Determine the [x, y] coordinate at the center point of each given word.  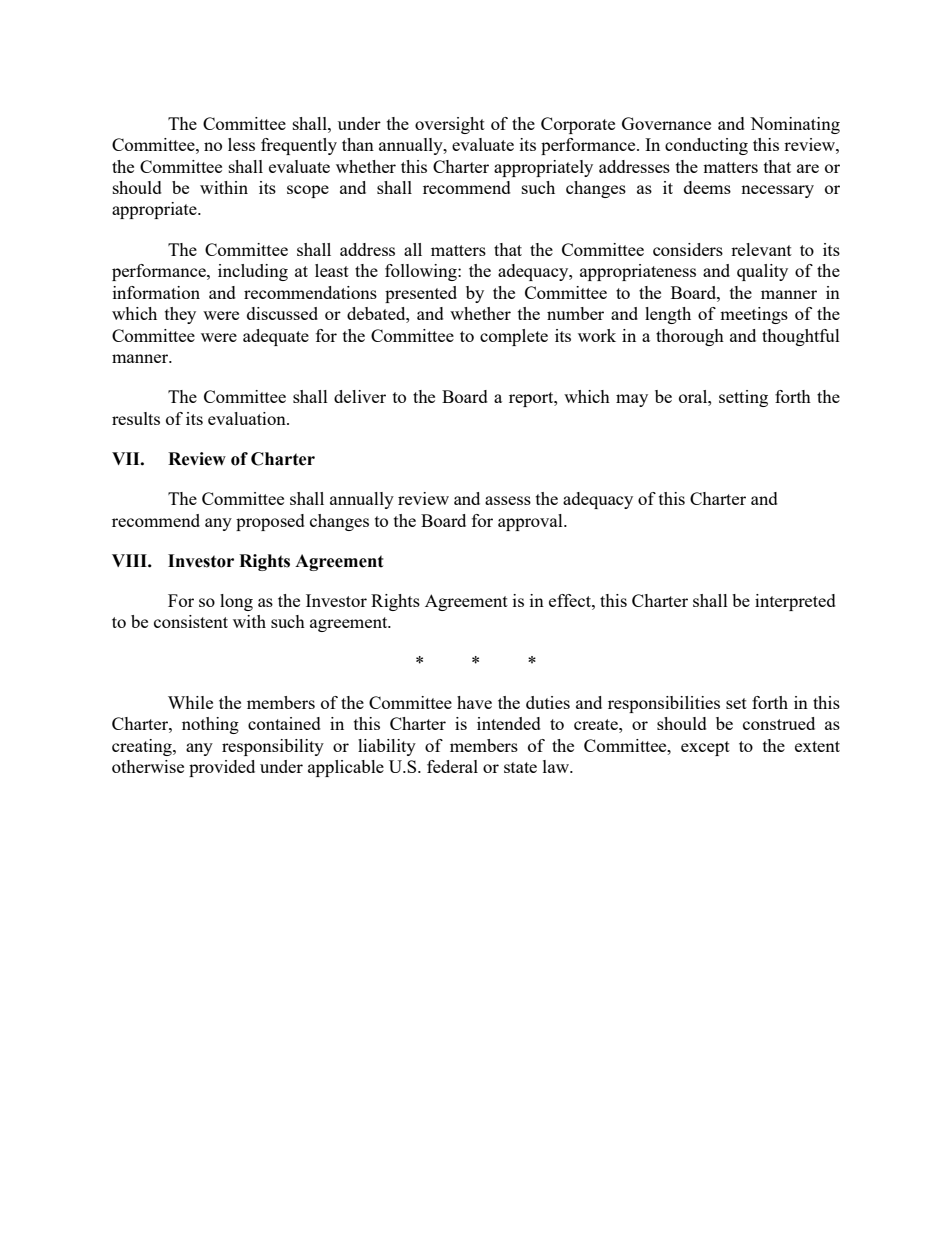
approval [531, 522]
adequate [276, 337]
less [241, 144]
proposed [270, 522]
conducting [706, 146]
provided [222, 768]
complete [514, 337]
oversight [450, 125]
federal [452, 766]
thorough [690, 337]
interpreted [795, 602]
